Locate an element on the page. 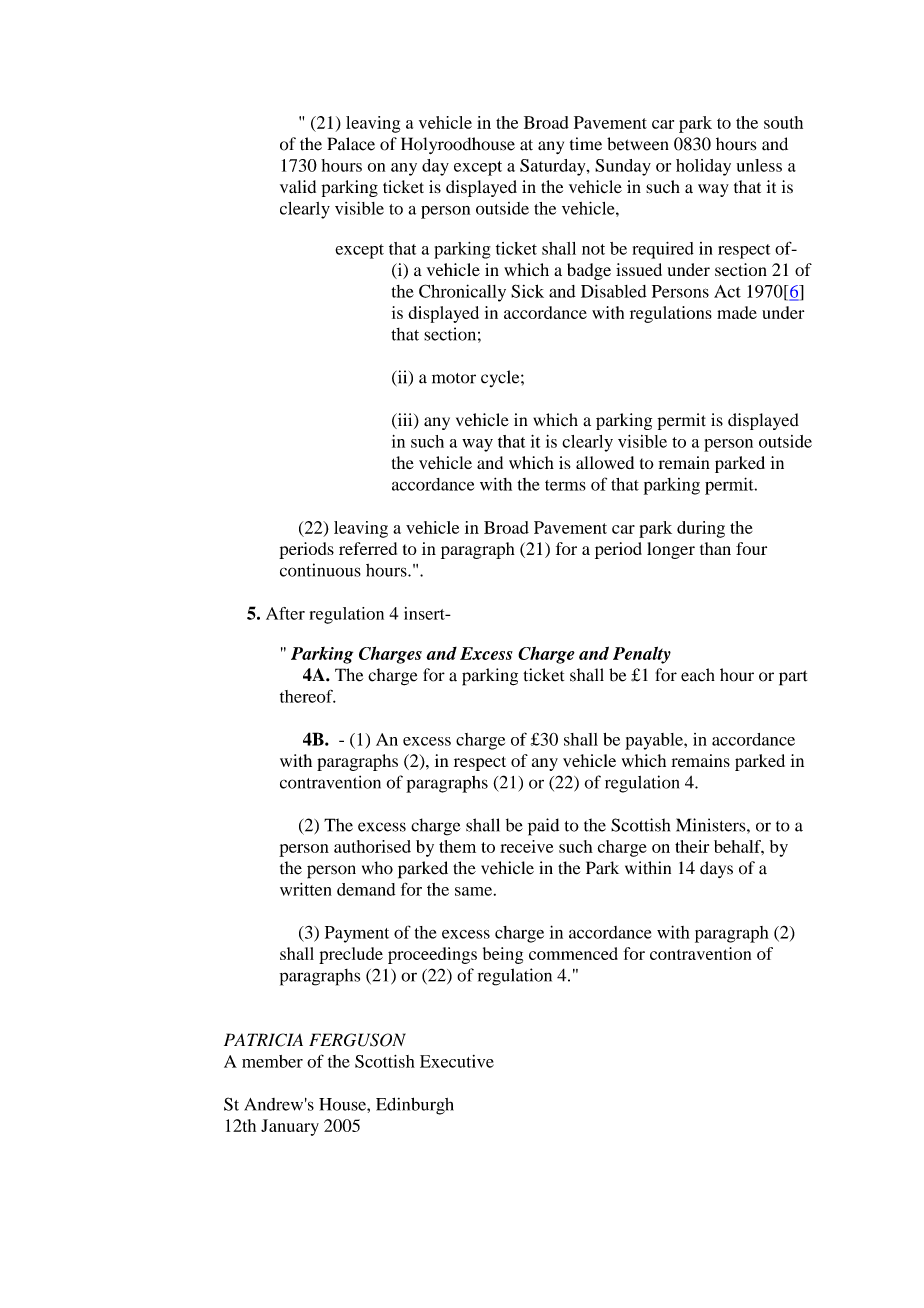  written is located at coordinates (306, 889).
